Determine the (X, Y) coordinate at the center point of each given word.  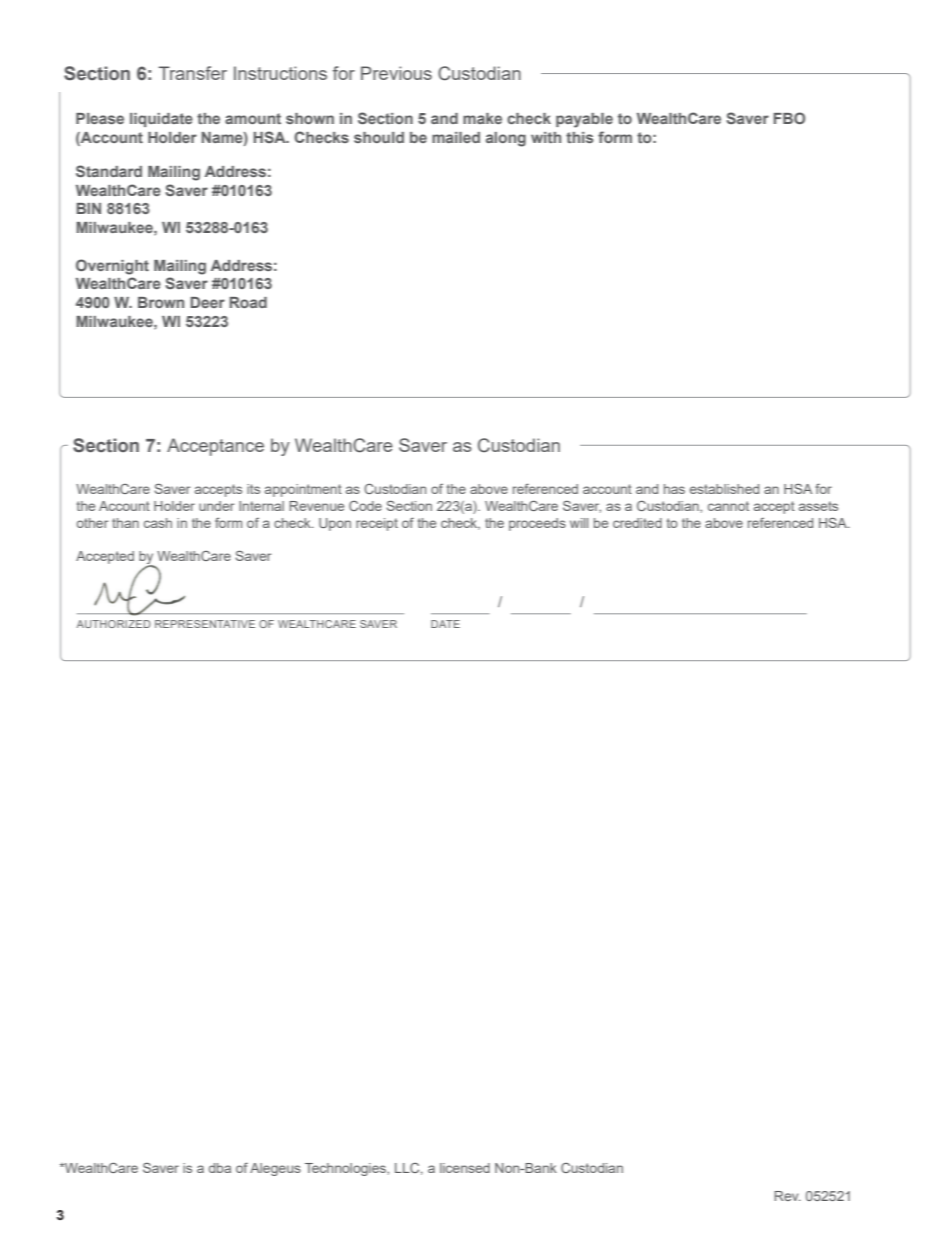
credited (637, 523)
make (482, 118)
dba (220, 1168)
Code (365, 506)
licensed (465, 1168)
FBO (789, 118)
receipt (377, 524)
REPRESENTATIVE (205, 624)
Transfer (192, 73)
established (724, 489)
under (217, 506)
